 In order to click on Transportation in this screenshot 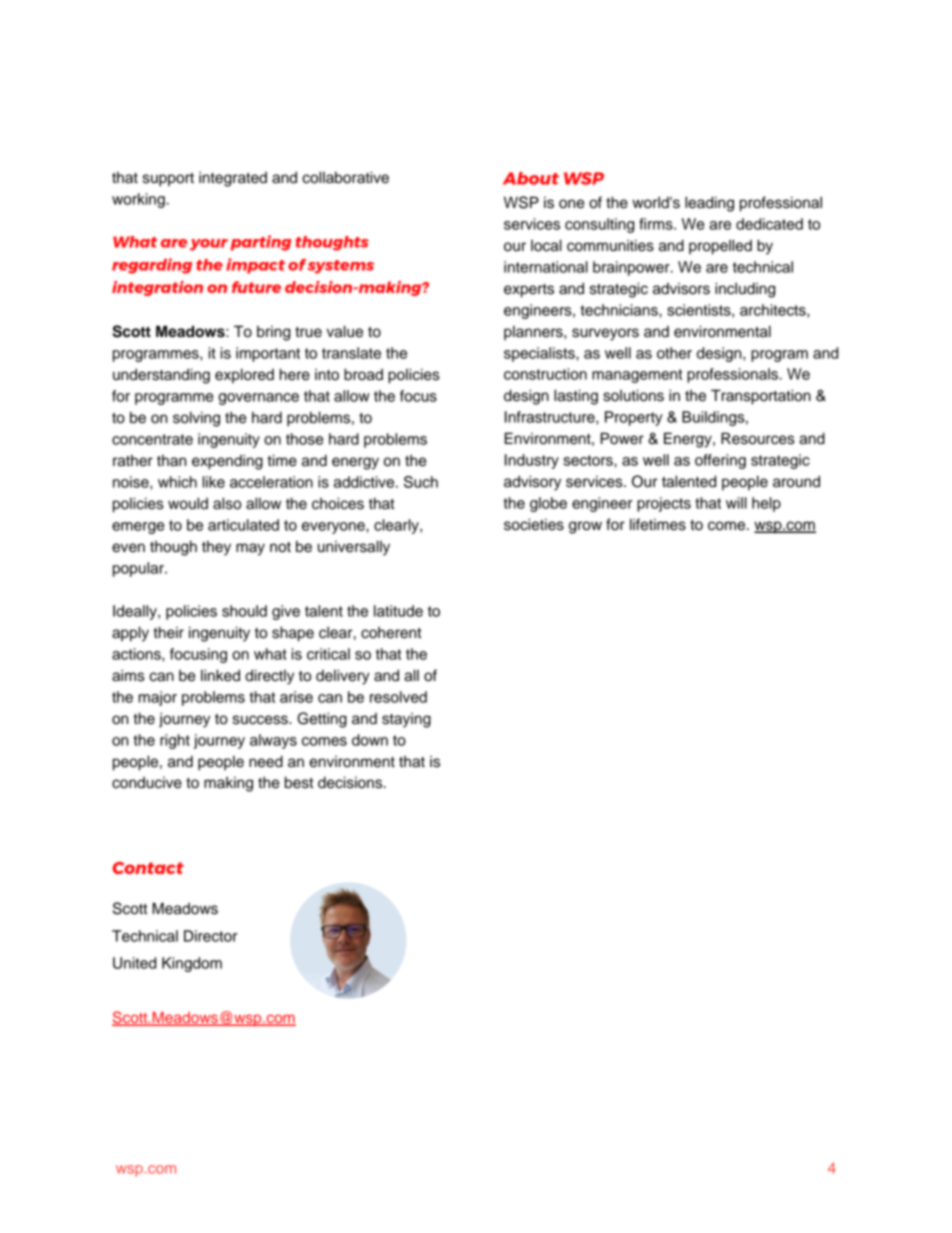, I will do `click(761, 397)`.
